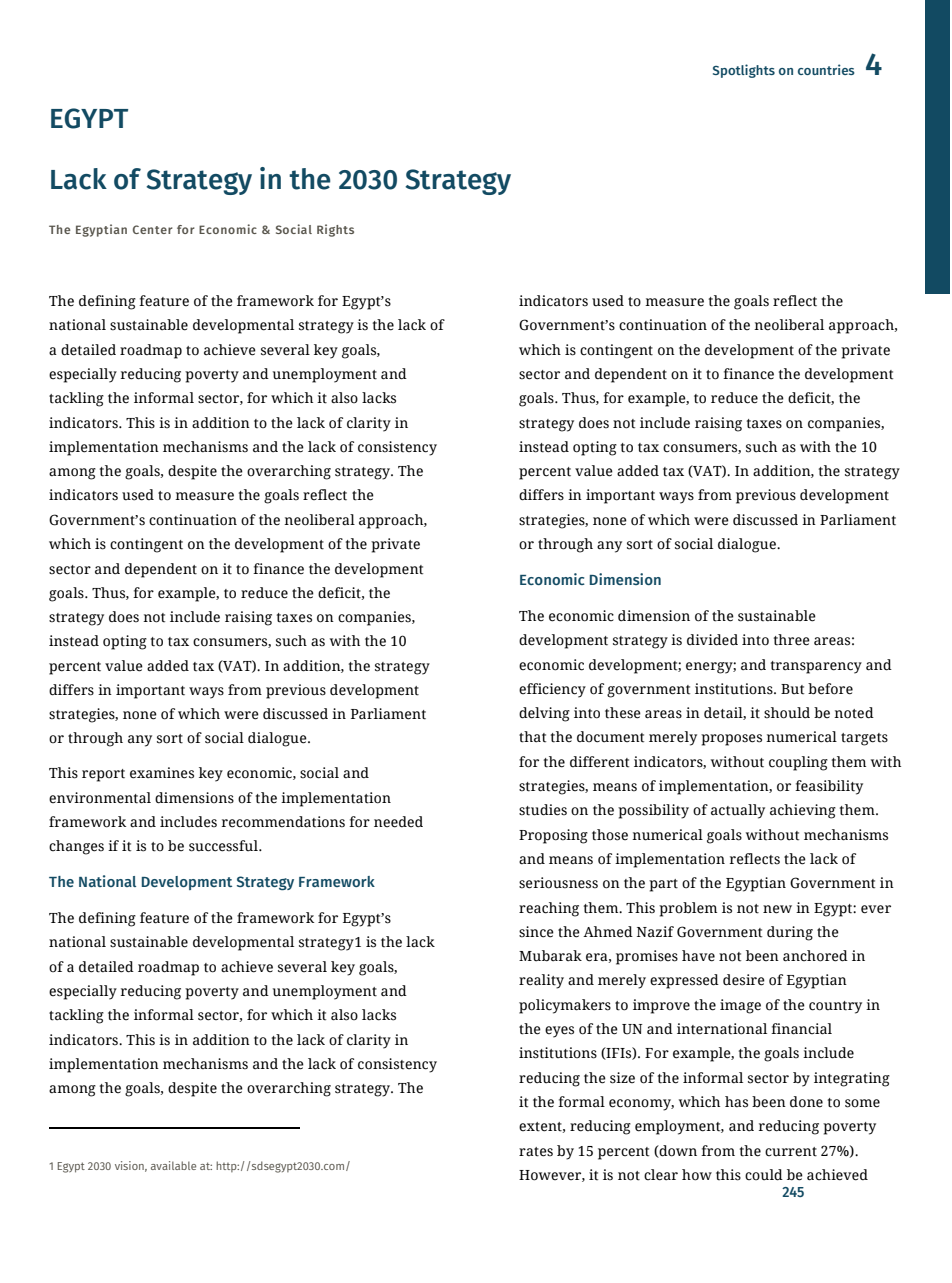 Image resolution: width=952 pixels, height=1283 pixels. I want to click on divided, so click(712, 640).
